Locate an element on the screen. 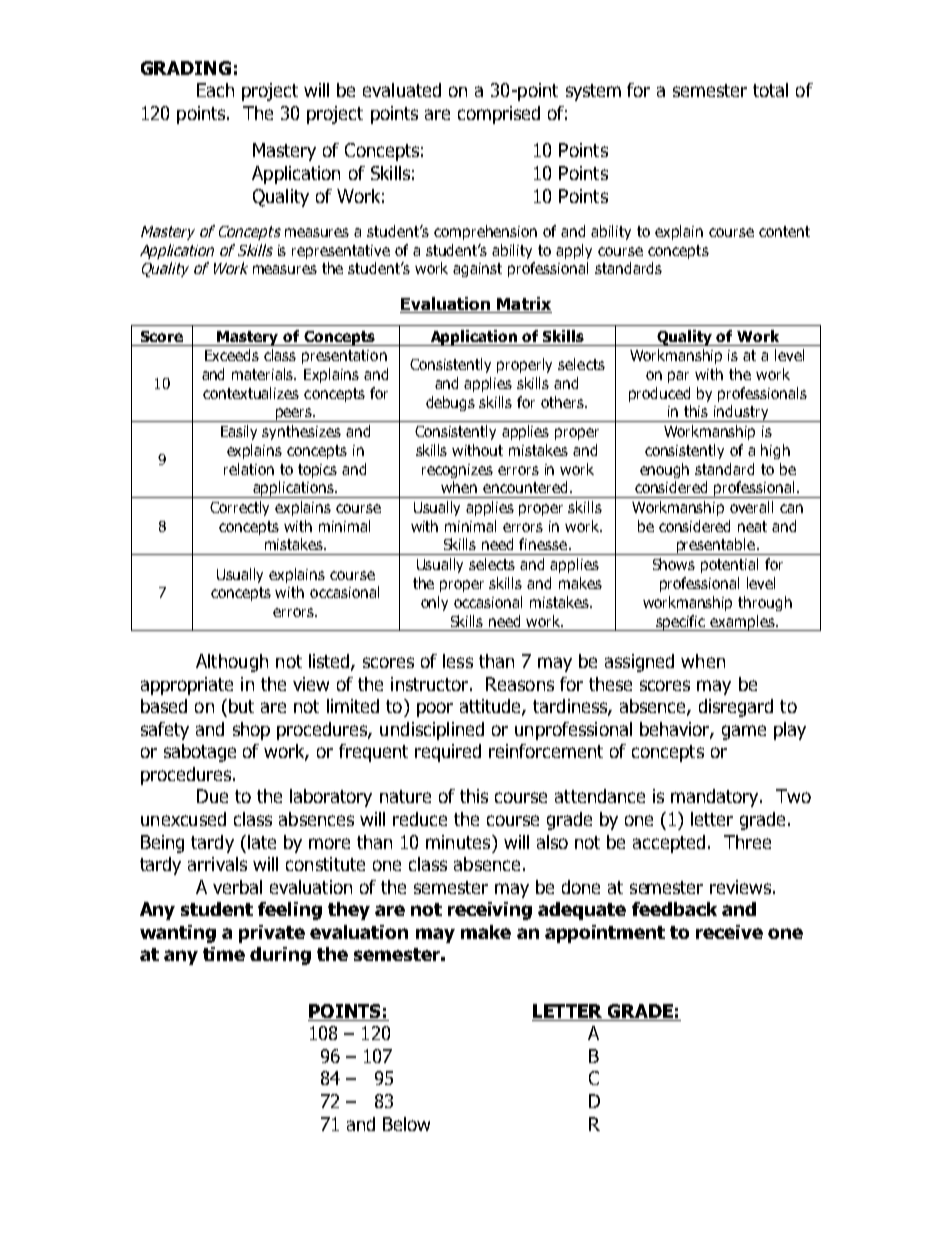 This screenshot has width=952, height=1233. Exceeds is located at coordinates (232, 355).
